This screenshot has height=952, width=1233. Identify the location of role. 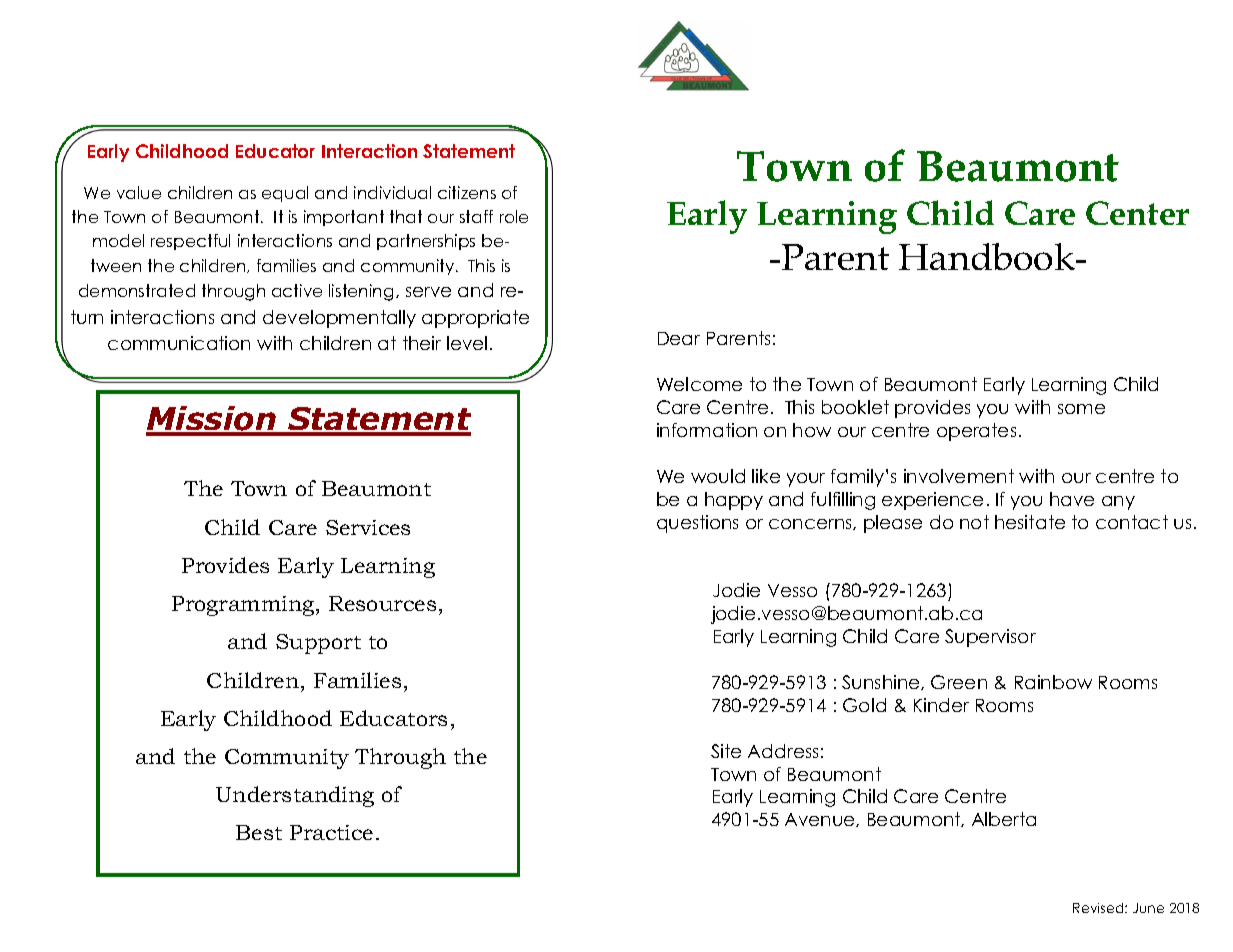
(514, 216).
